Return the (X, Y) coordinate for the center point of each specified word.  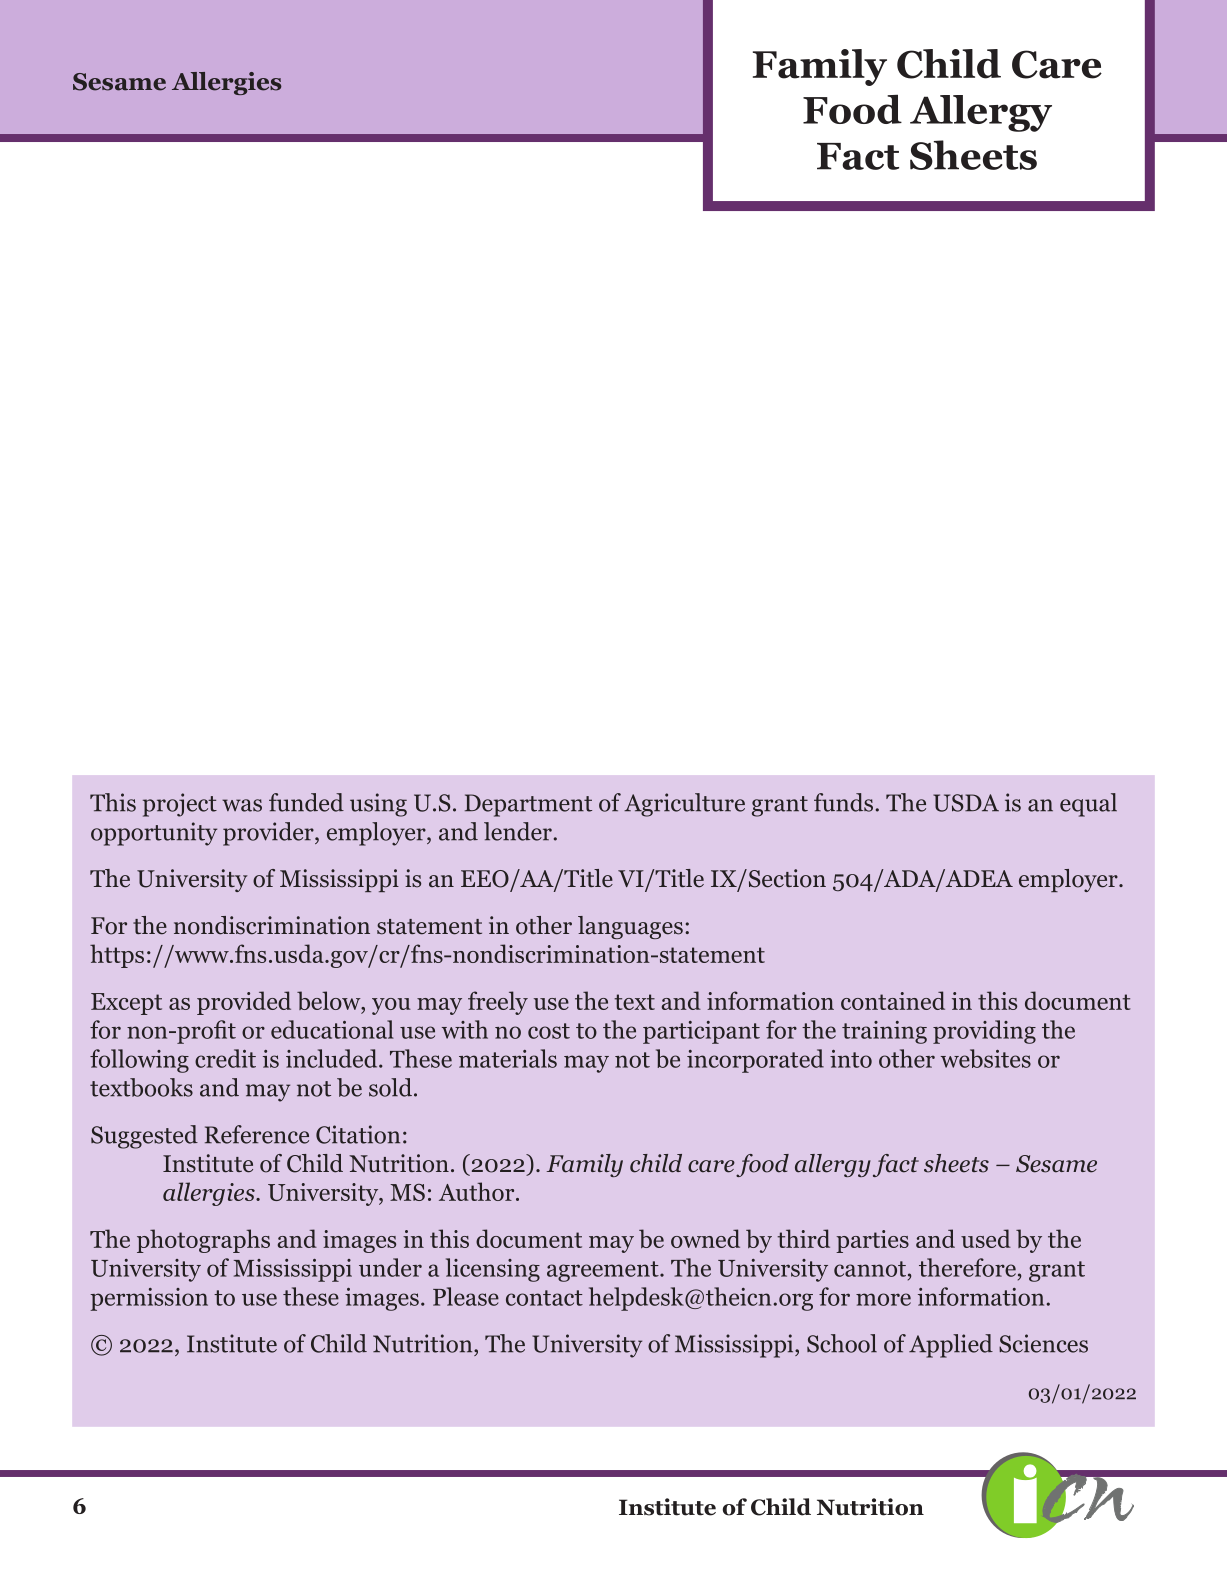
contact (544, 1298)
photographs (203, 1241)
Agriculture (684, 805)
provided (244, 1003)
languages (630, 927)
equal (1088, 805)
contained (893, 1000)
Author (478, 1191)
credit (225, 1058)
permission (149, 1299)
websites (986, 1058)
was (242, 805)
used (986, 1238)
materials (508, 1058)
